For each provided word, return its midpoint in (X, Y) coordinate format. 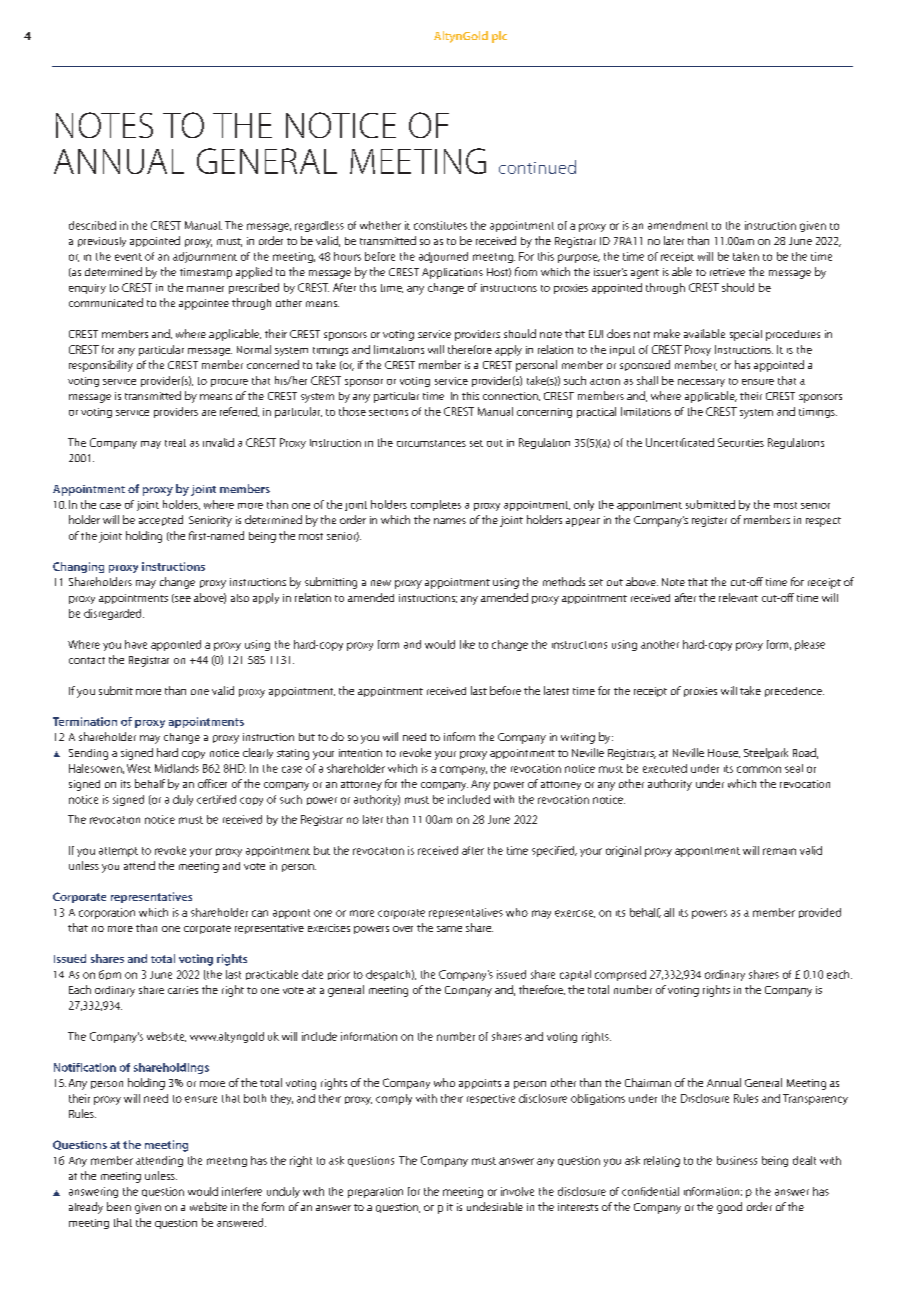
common (759, 769)
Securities (741, 442)
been (119, 1206)
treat (175, 443)
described (92, 225)
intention (360, 753)
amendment (678, 225)
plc (499, 37)
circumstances (431, 443)
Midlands (177, 768)
